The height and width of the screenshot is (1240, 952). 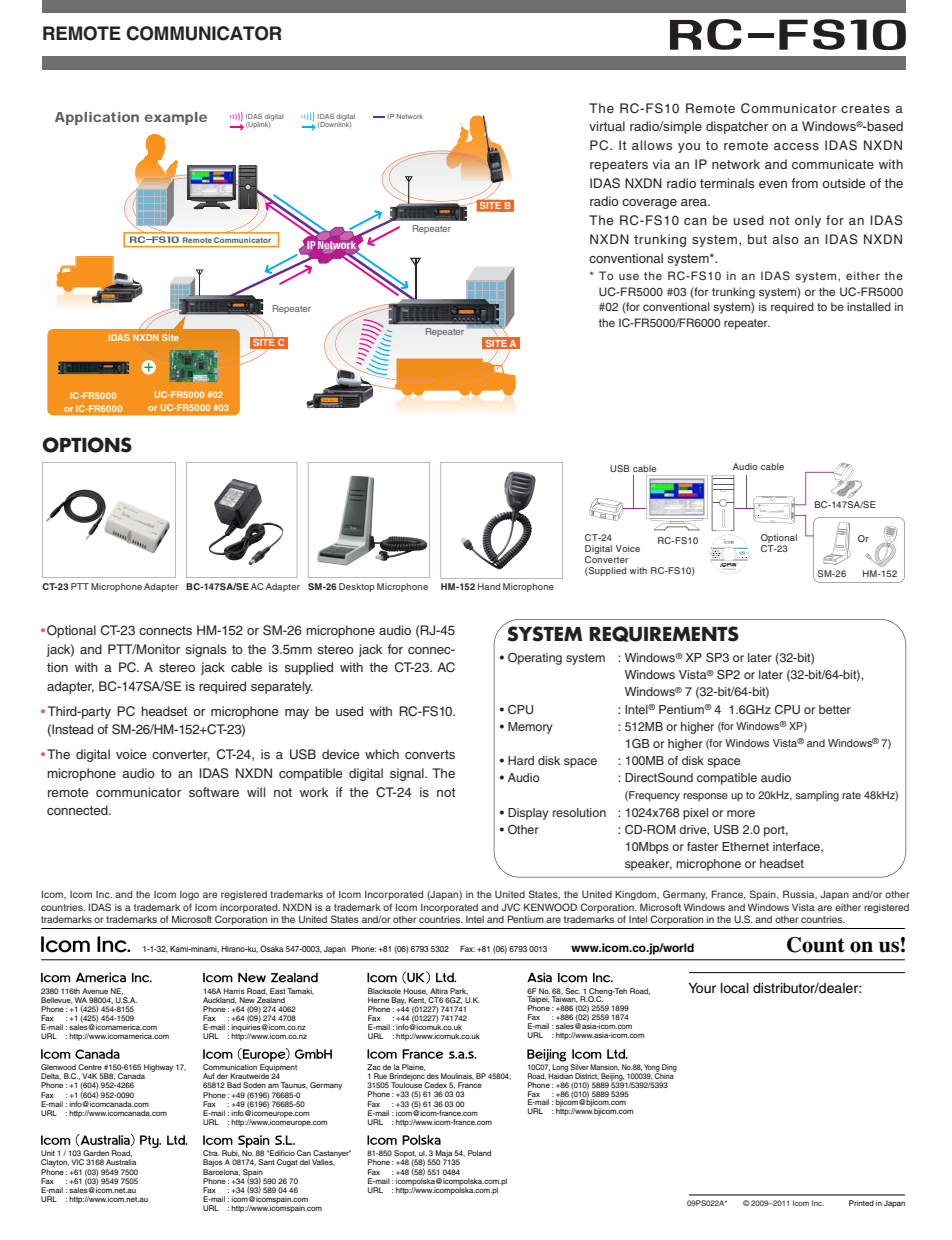 What do you see at coordinates (221, 1171) in the screenshot?
I see `Barcelona` at bounding box center [221, 1171].
